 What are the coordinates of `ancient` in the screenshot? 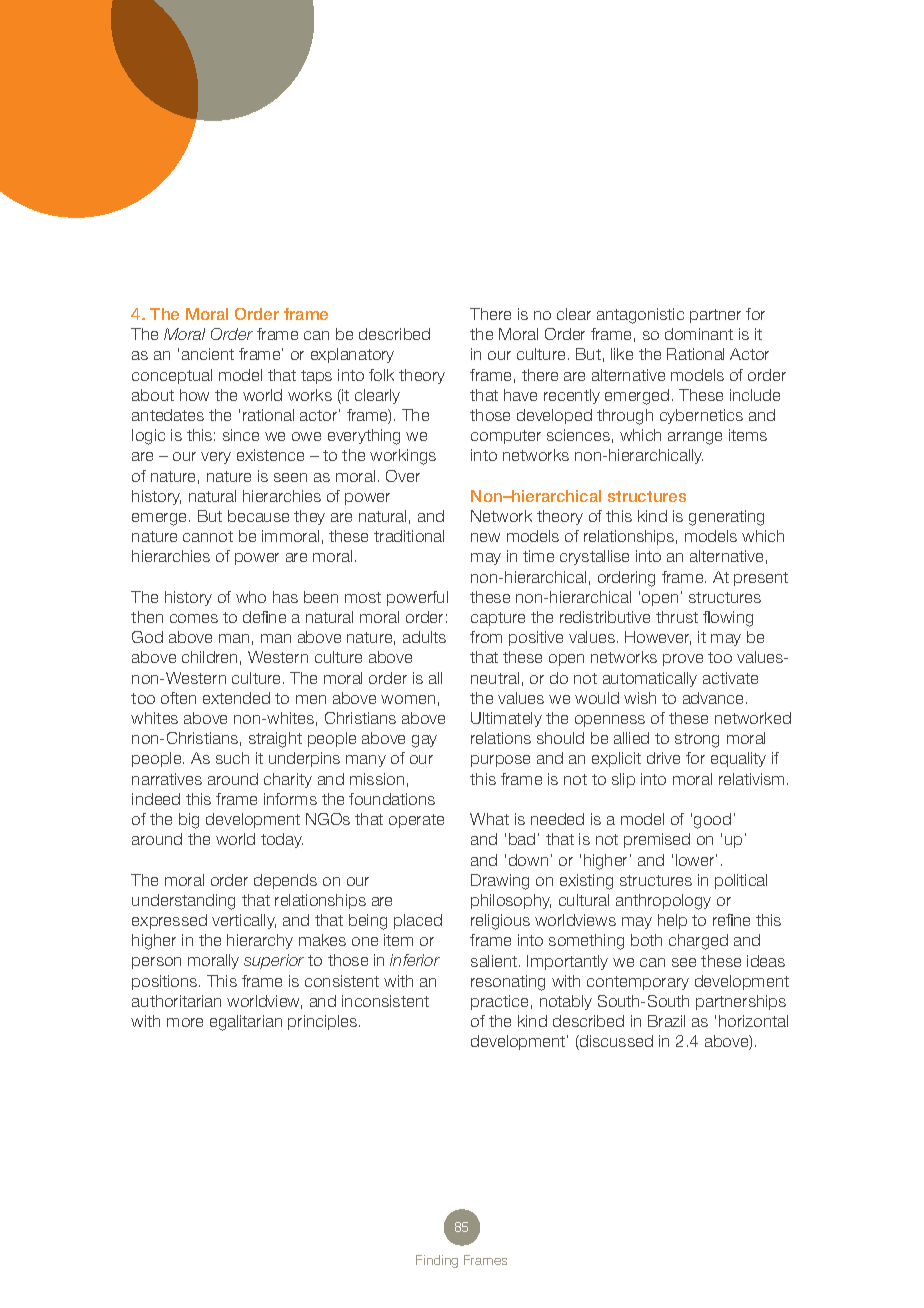 It's located at (208, 354).
